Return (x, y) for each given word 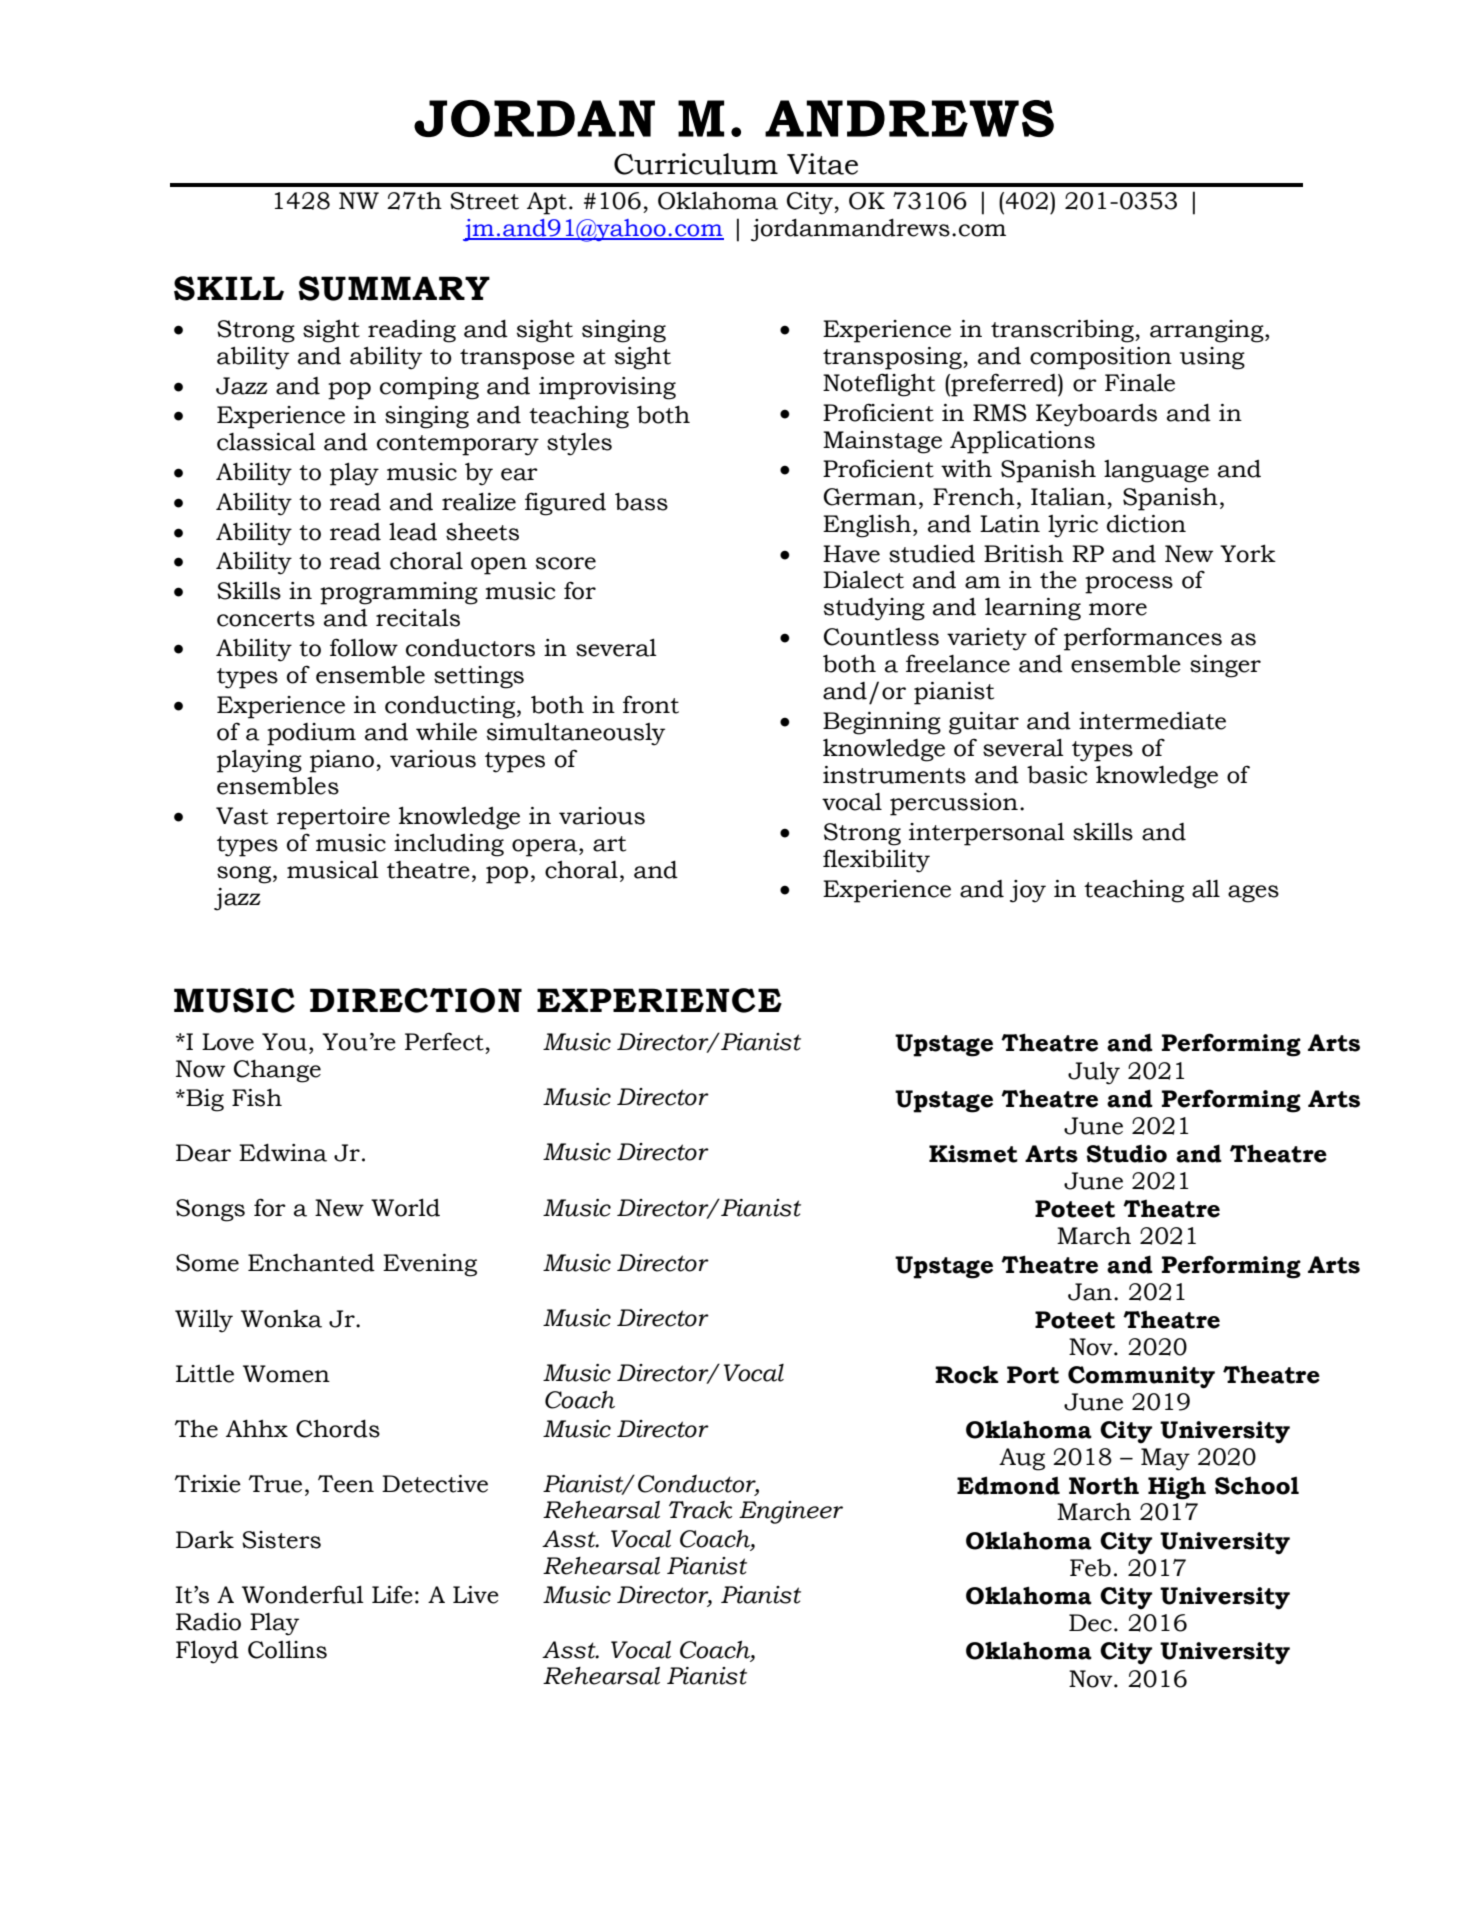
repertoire (333, 818)
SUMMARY (394, 288)
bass (641, 502)
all (1206, 889)
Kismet (973, 1154)
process (1129, 585)
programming (399, 593)
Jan (1090, 1292)
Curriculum (696, 164)
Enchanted (311, 1263)
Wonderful (303, 1594)
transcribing (1063, 331)
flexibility (876, 861)
